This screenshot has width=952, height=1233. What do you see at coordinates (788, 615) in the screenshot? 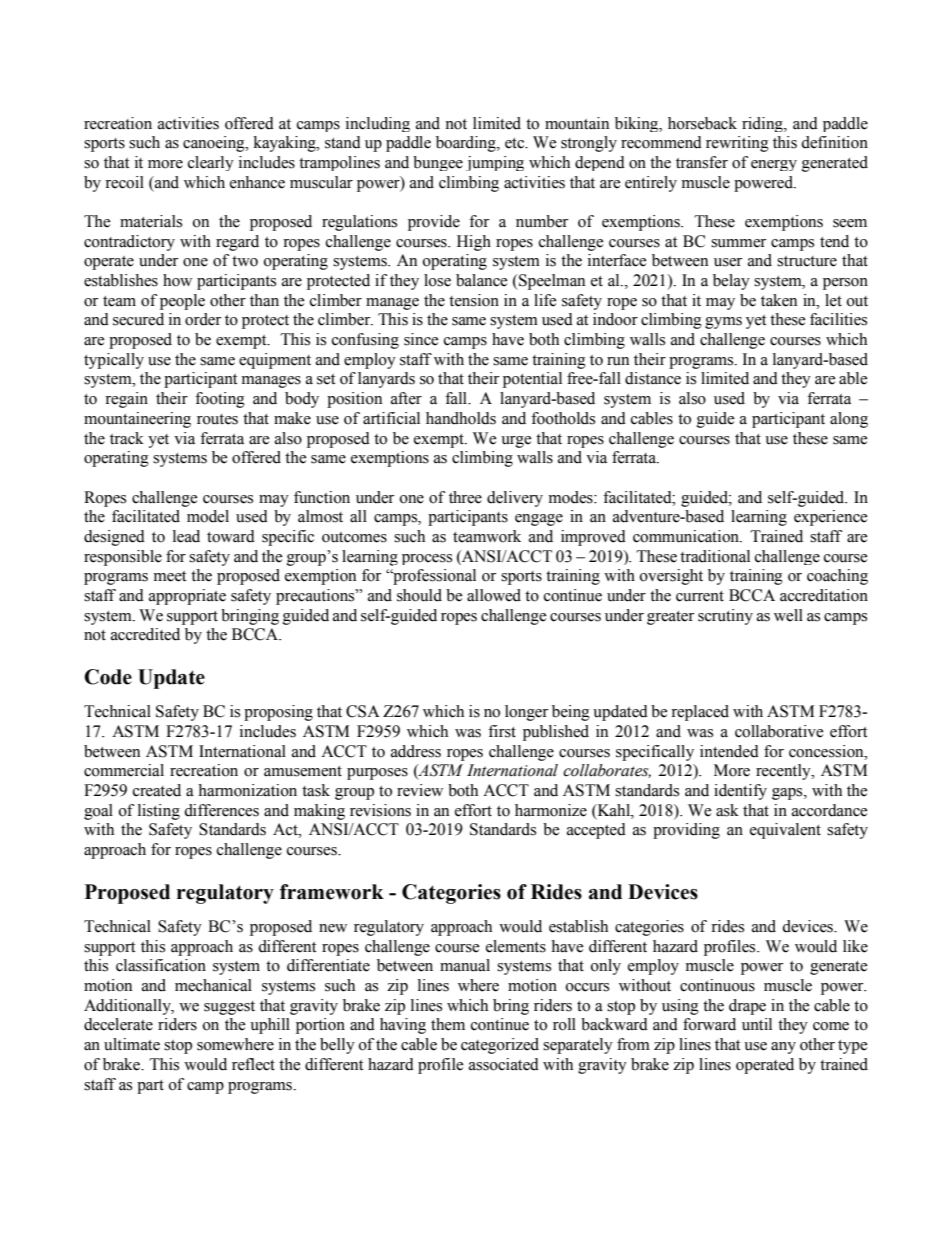
I see `well` at bounding box center [788, 615].
